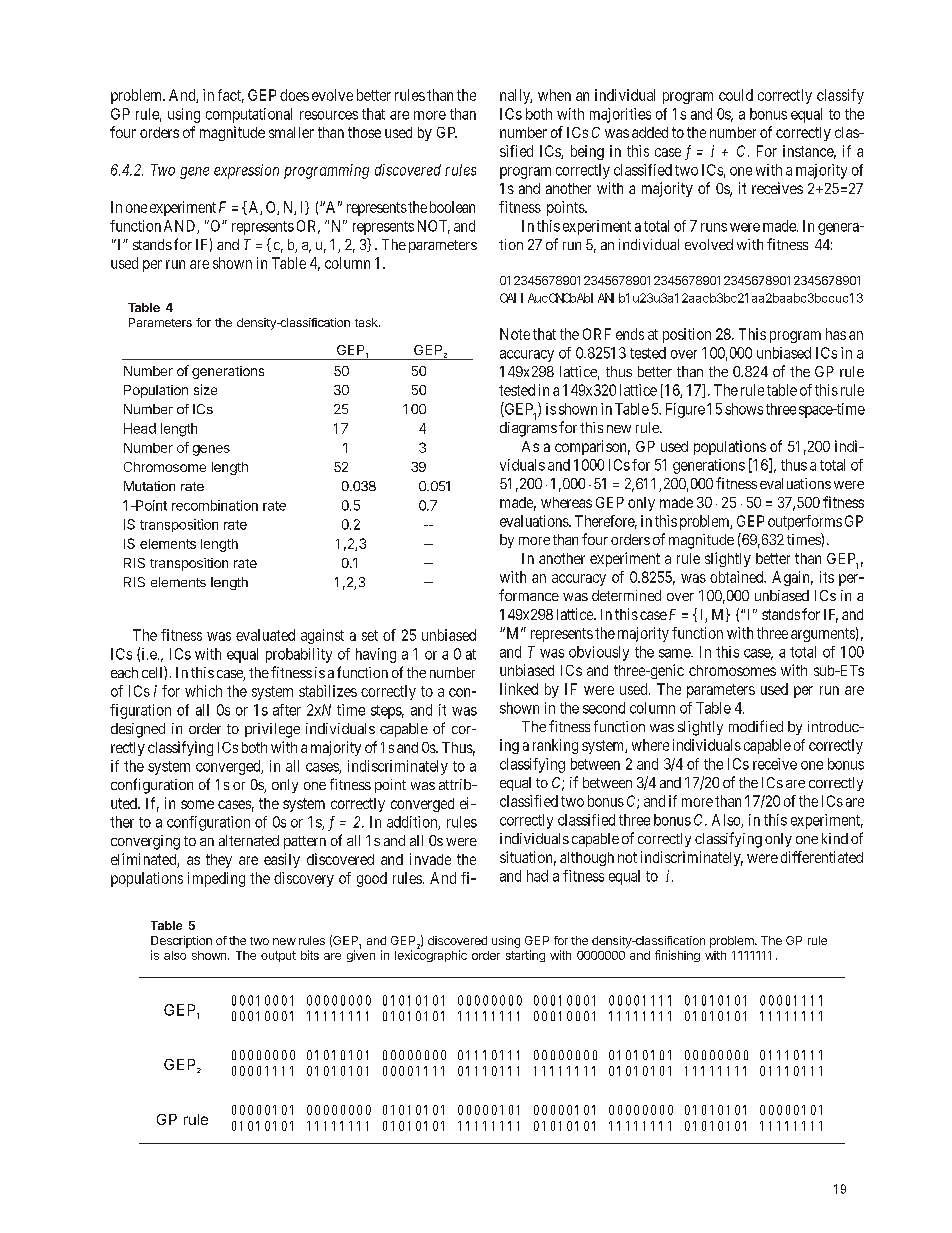 Image resolution: width=952 pixels, height=1233 pixels. What do you see at coordinates (675, 653) in the screenshot?
I see `same` at bounding box center [675, 653].
